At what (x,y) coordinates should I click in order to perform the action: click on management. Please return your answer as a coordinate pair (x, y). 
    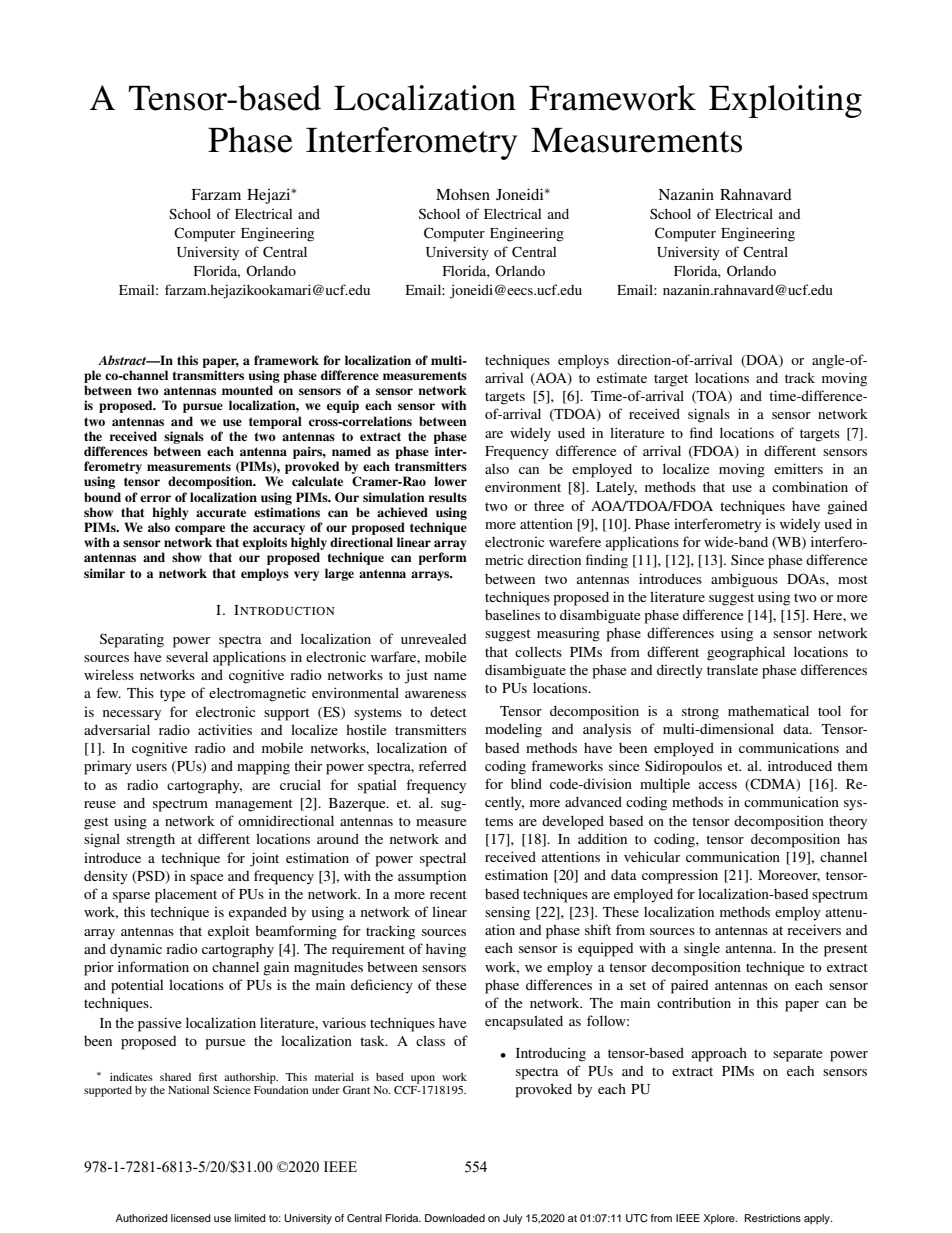
    Looking at the image, I should click on (254, 805).
